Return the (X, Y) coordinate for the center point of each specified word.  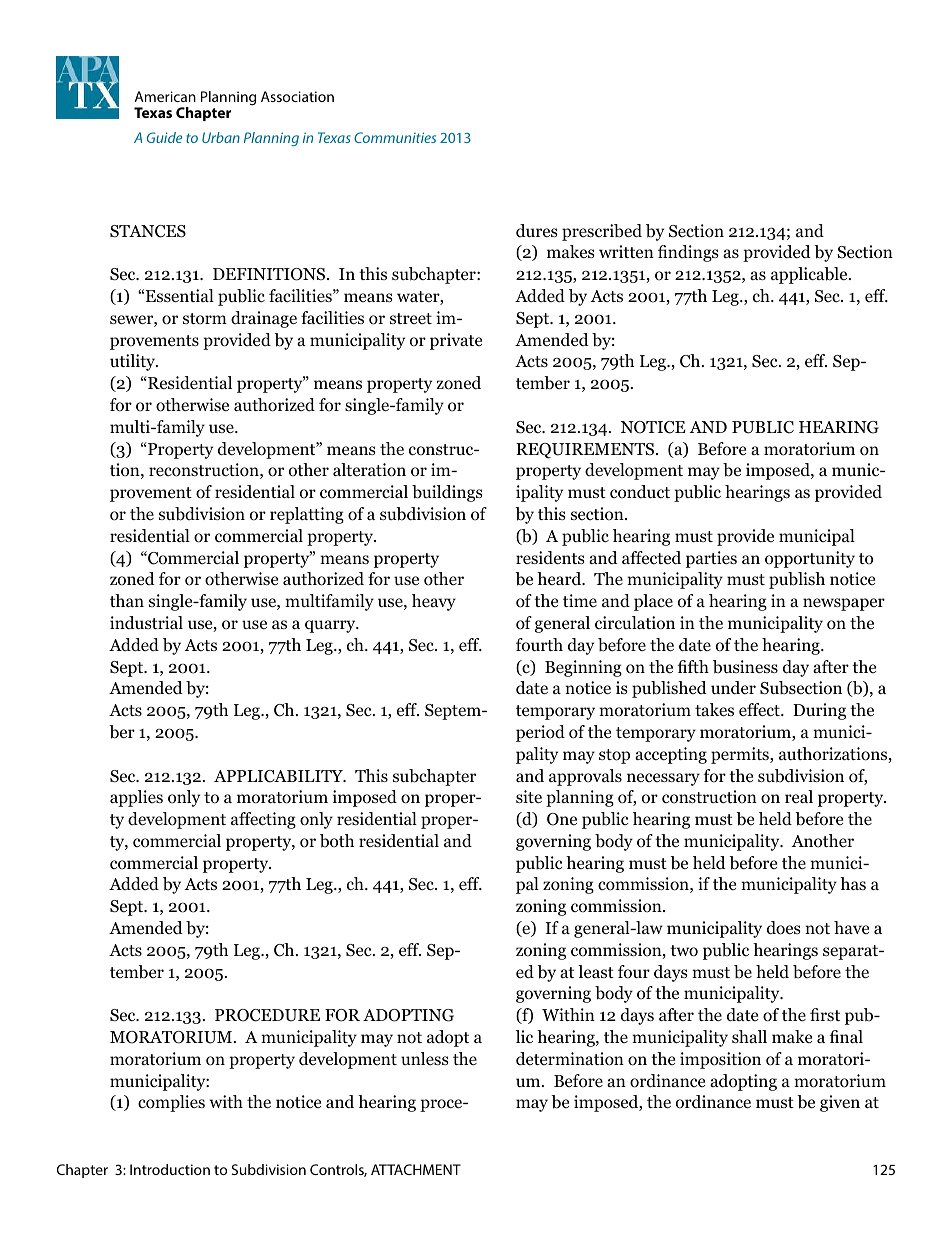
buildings (447, 493)
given (840, 1103)
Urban (221, 137)
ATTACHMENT (416, 1169)
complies (171, 1103)
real (799, 796)
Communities (395, 137)
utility (133, 362)
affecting (263, 820)
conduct (640, 492)
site (529, 797)
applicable (810, 275)
